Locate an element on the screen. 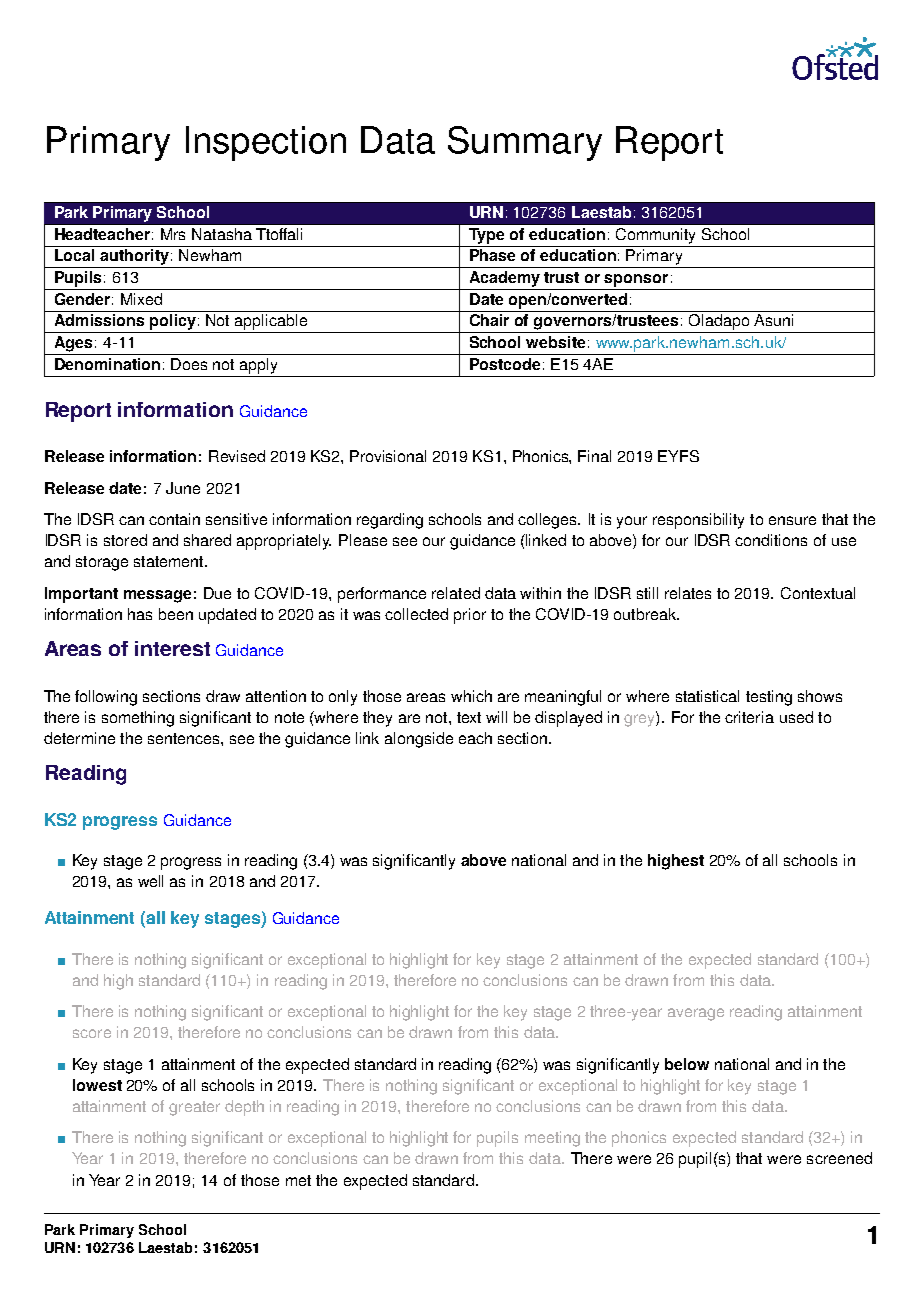  screened is located at coordinates (839, 1158).
